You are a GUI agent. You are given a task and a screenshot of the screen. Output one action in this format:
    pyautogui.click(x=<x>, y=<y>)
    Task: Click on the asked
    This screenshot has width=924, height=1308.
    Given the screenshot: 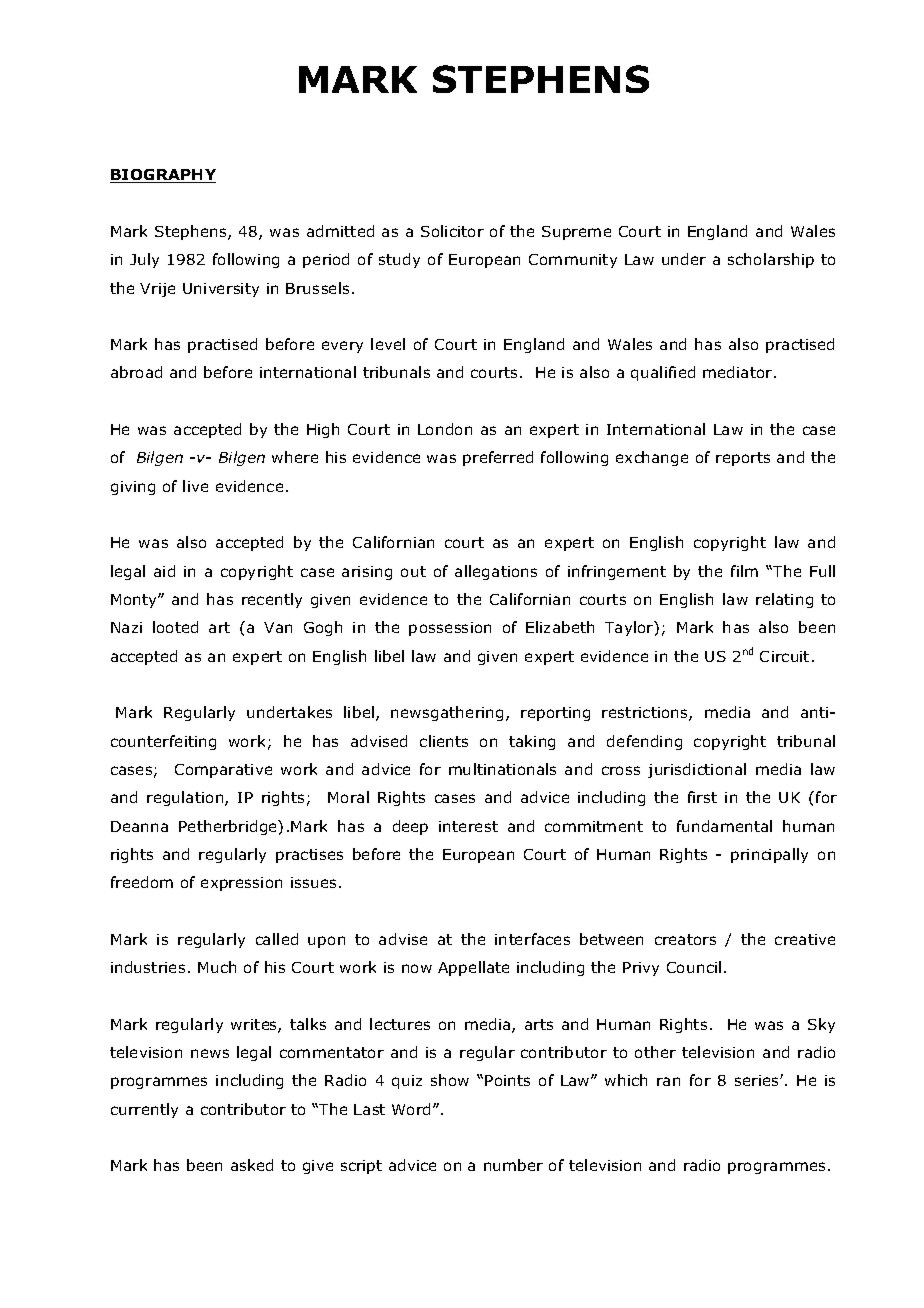 What is the action you would take?
    pyautogui.click(x=252, y=1165)
